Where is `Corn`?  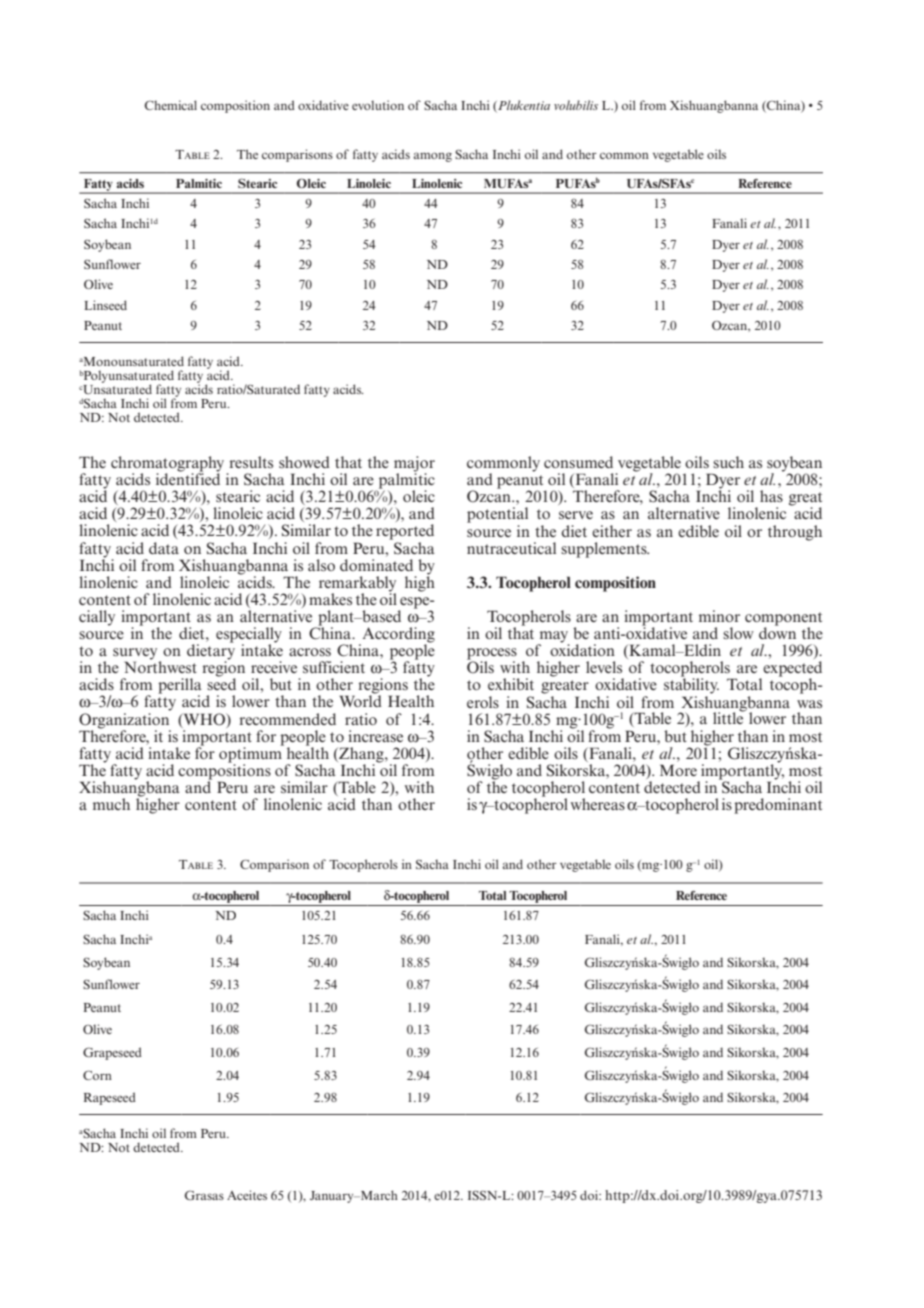
Corn is located at coordinates (97, 1075).
